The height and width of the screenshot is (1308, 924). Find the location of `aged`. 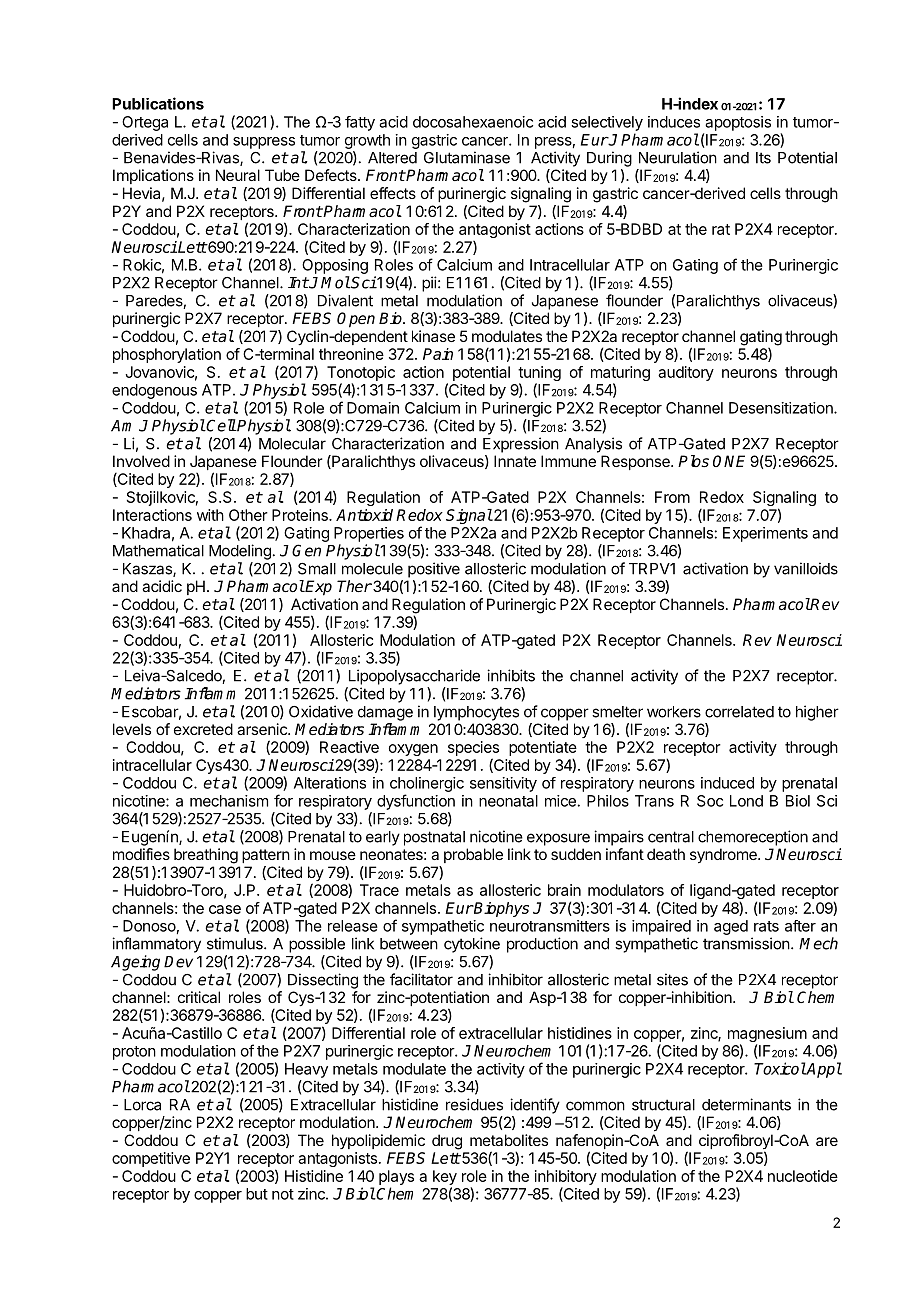

aged is located at coordinates (731, 927).
